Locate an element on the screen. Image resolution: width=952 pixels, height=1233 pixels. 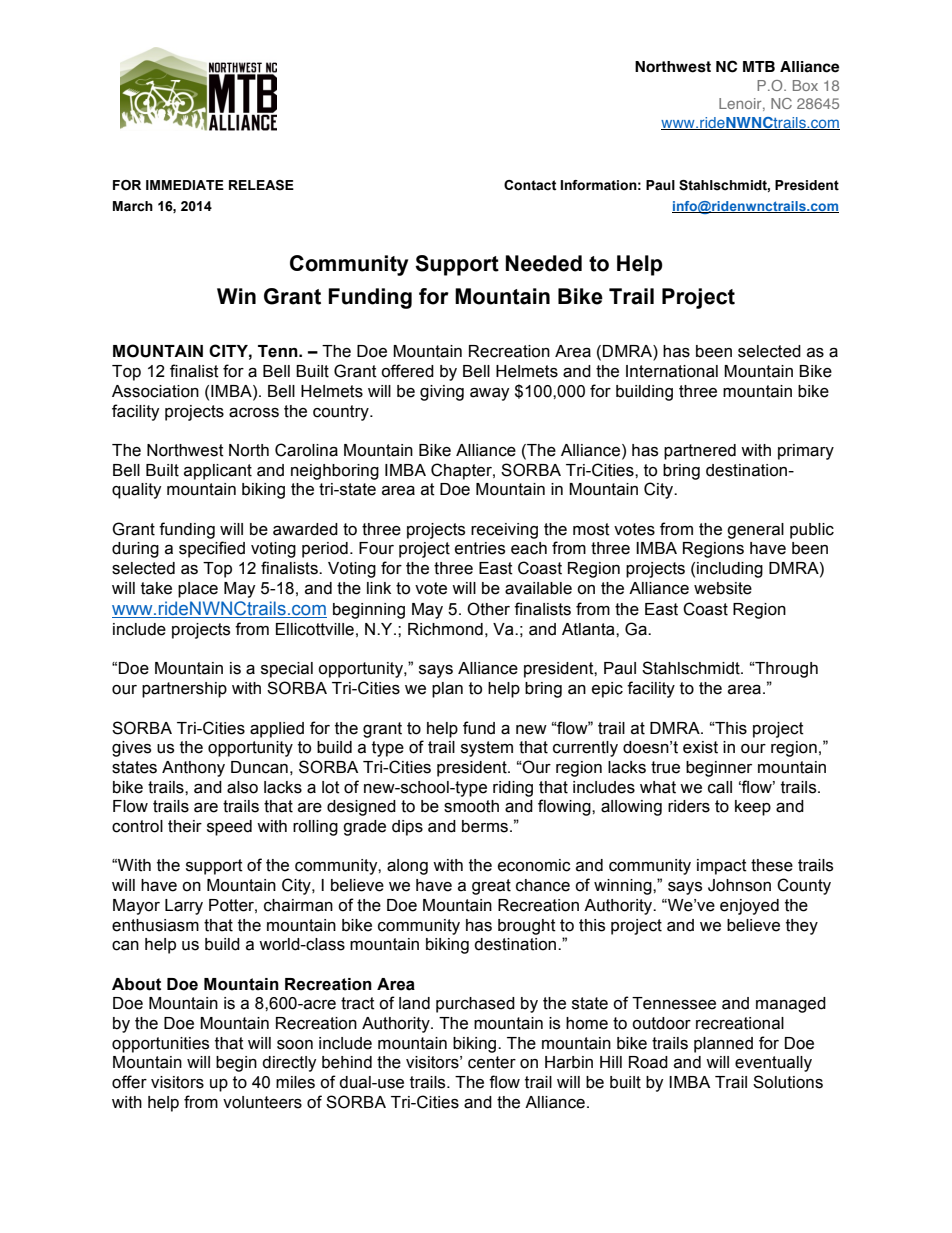
Anthony is located at coordinates (193, 769).
